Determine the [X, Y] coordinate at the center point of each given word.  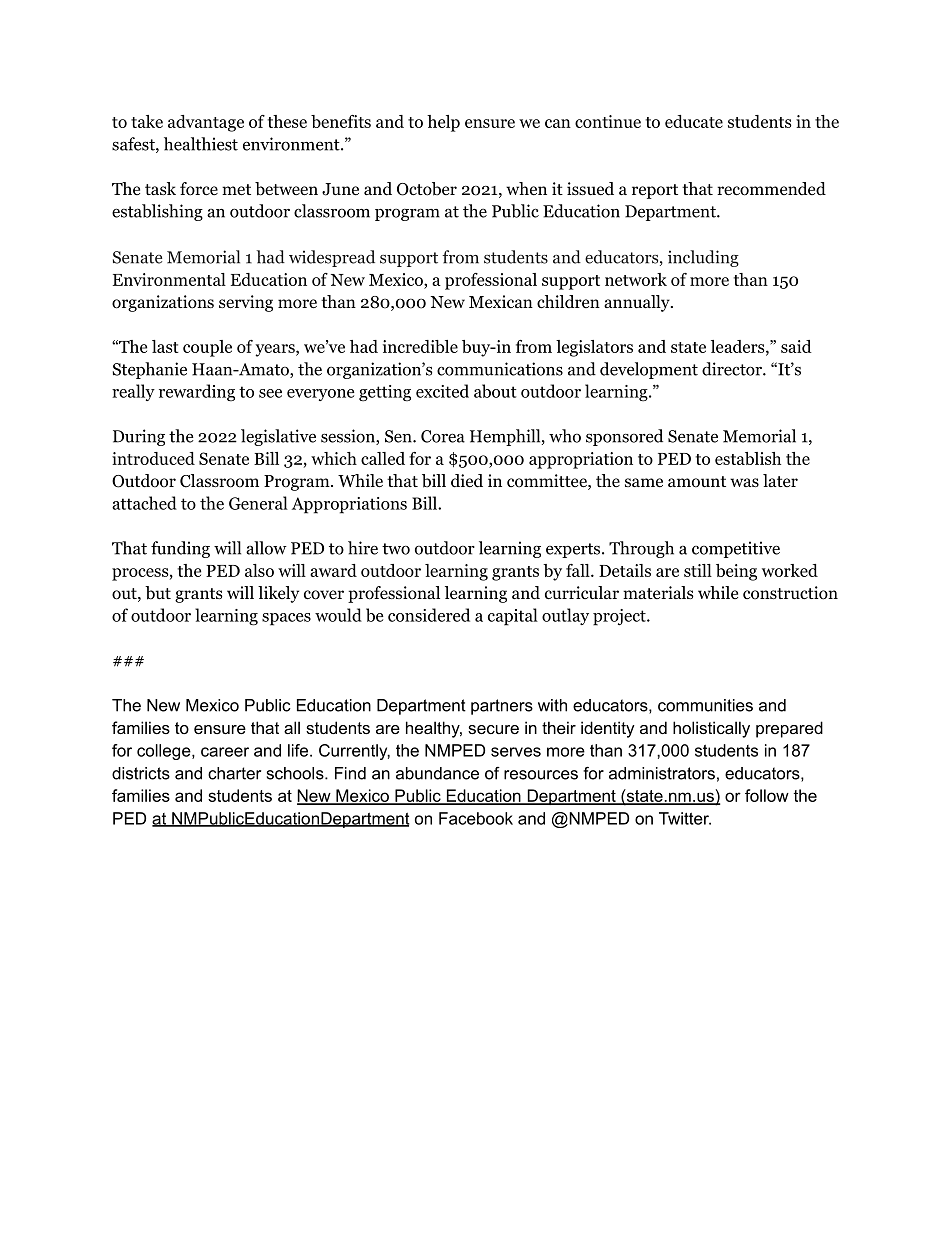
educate [694, 121]
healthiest [201, 144]
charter [234, 773]
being [736, 572]
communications [500, 369]
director [733, 369]
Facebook [476, 818]
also [259, 570]
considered [429, 615]
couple [207, 348]
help [443, 123]
